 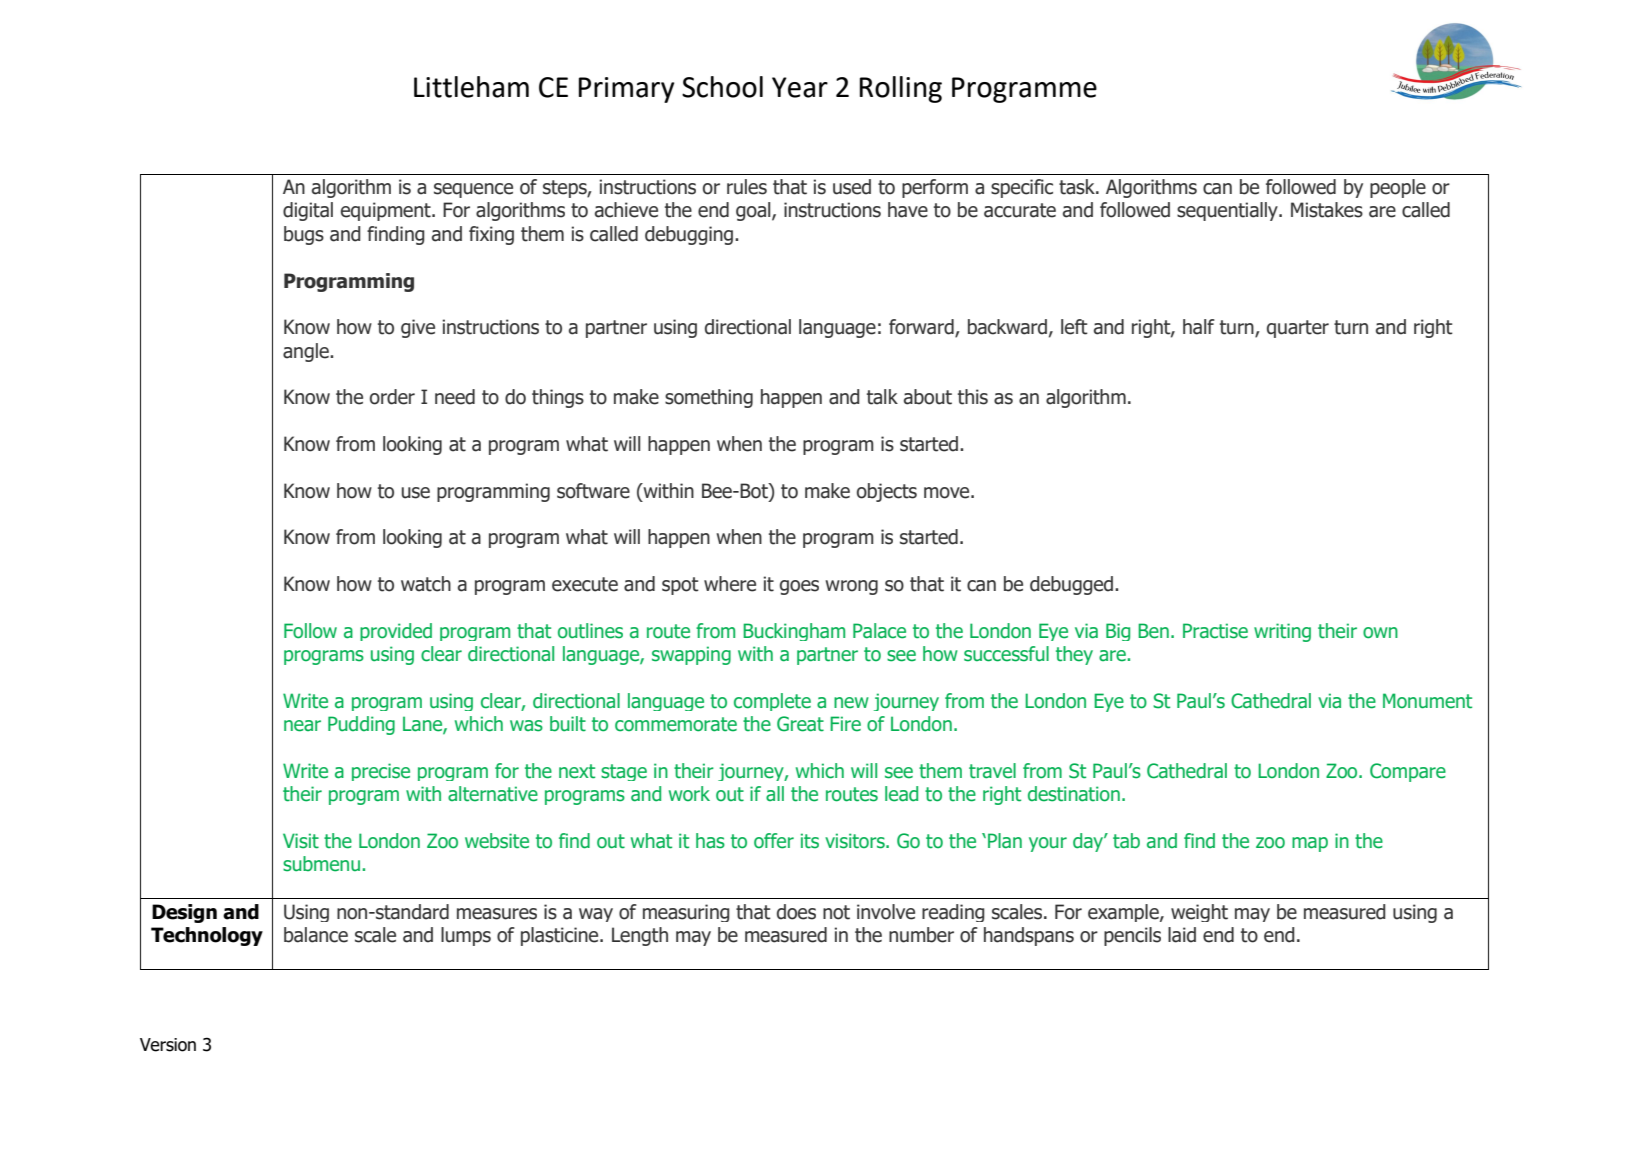 What do you see at coordinates (381, 772) in the screenshot?
I see `precise` at bounding box center [381, 772].
